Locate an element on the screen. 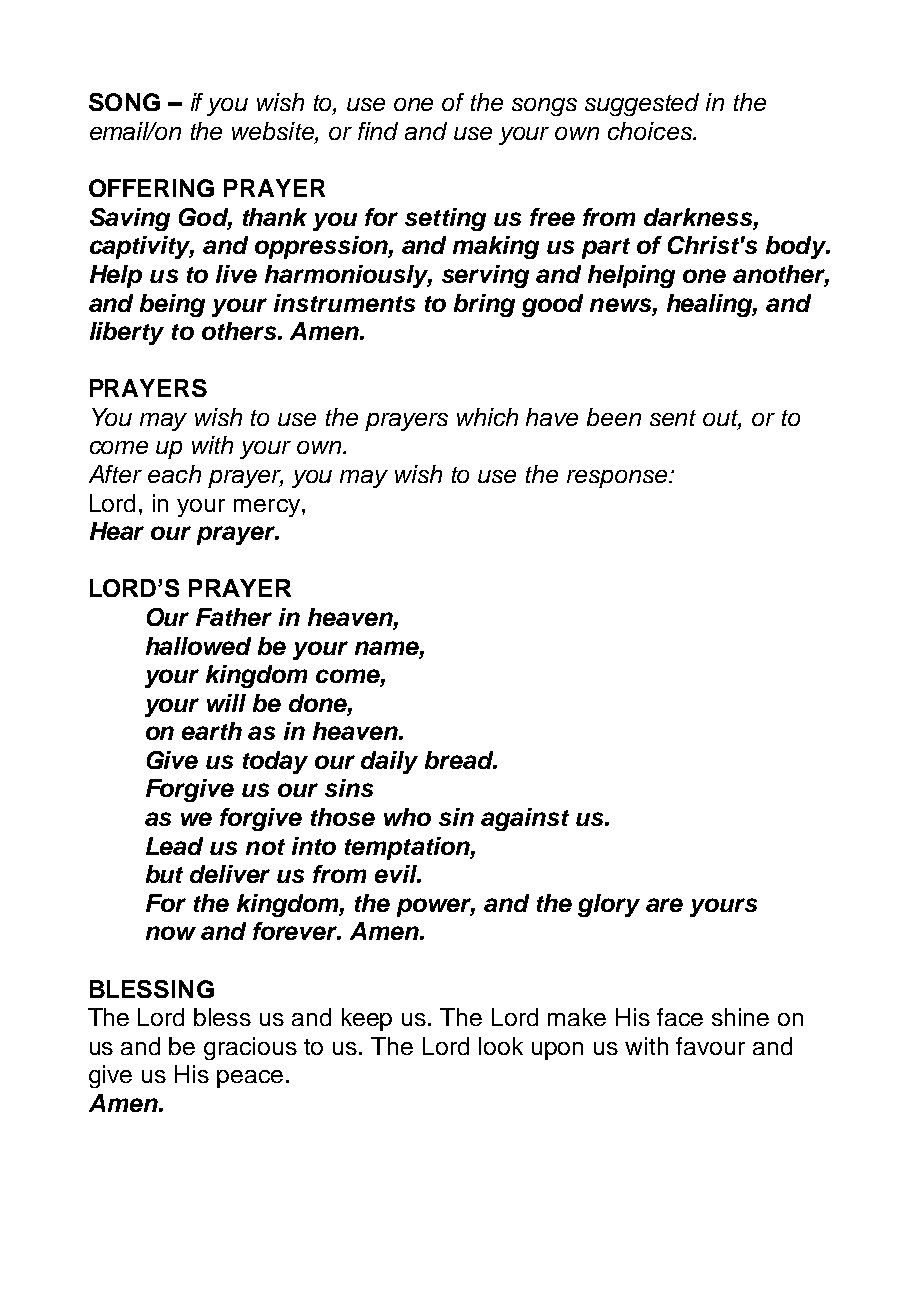 This screenshot has height=1308, width=924. mercy is located at coordinates (268, 508).
